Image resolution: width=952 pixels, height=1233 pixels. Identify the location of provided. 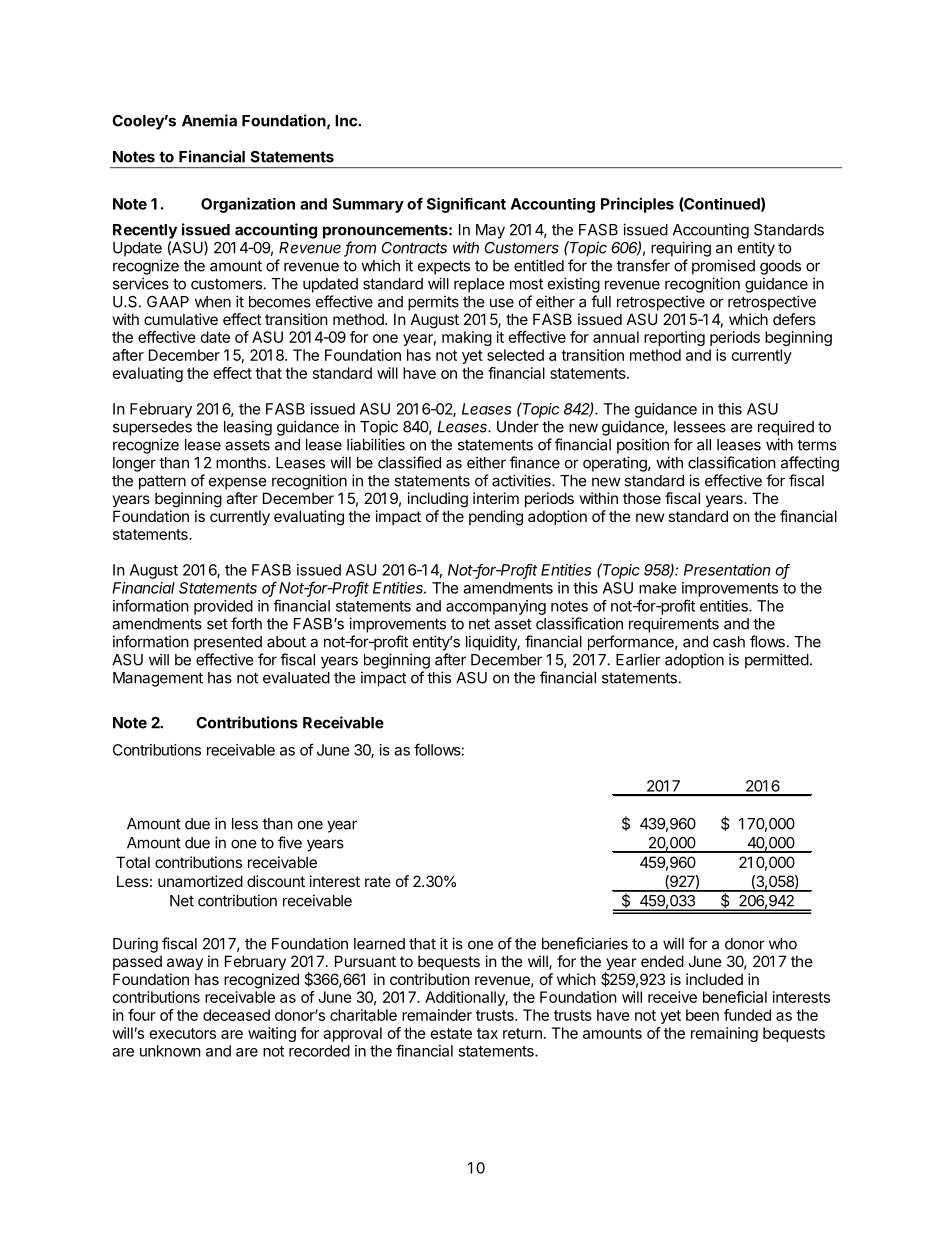
(223, 607).
